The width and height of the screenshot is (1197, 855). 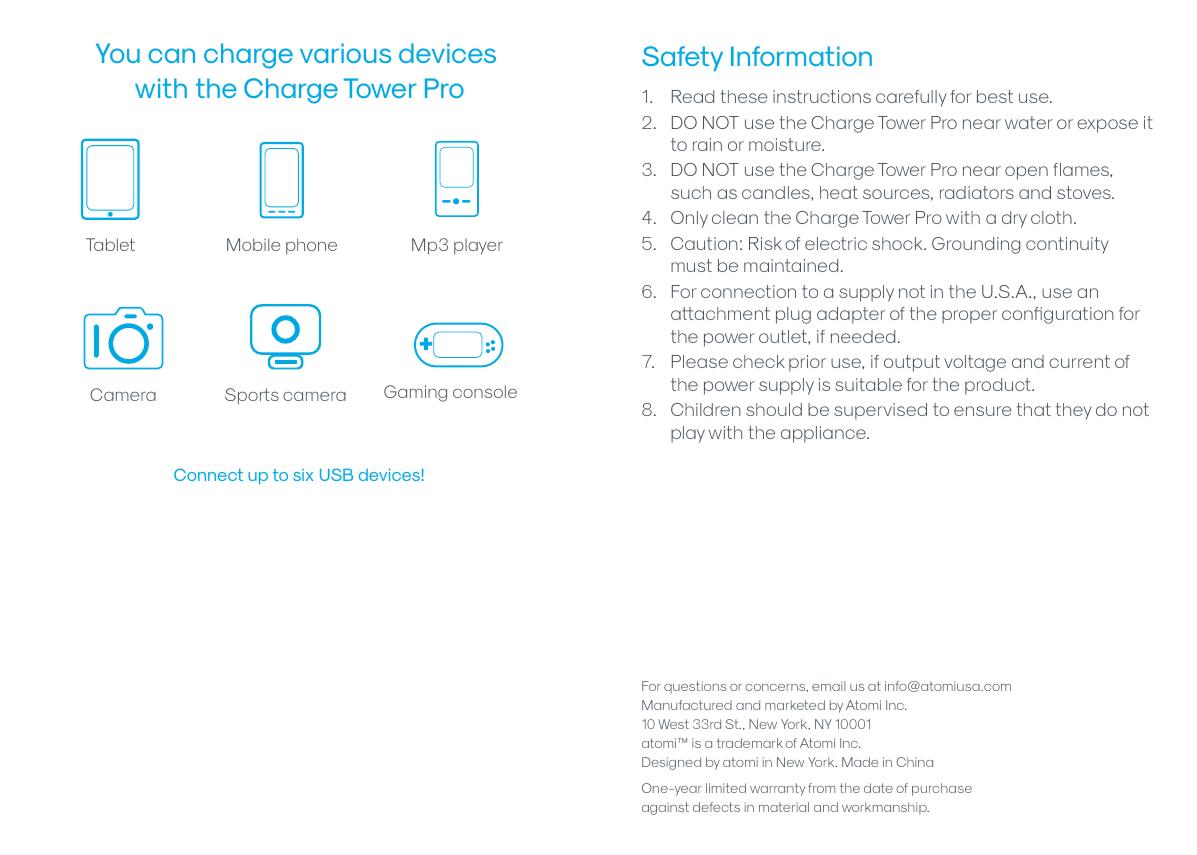 I want to click on ensure, so click(x=983, y=411).
